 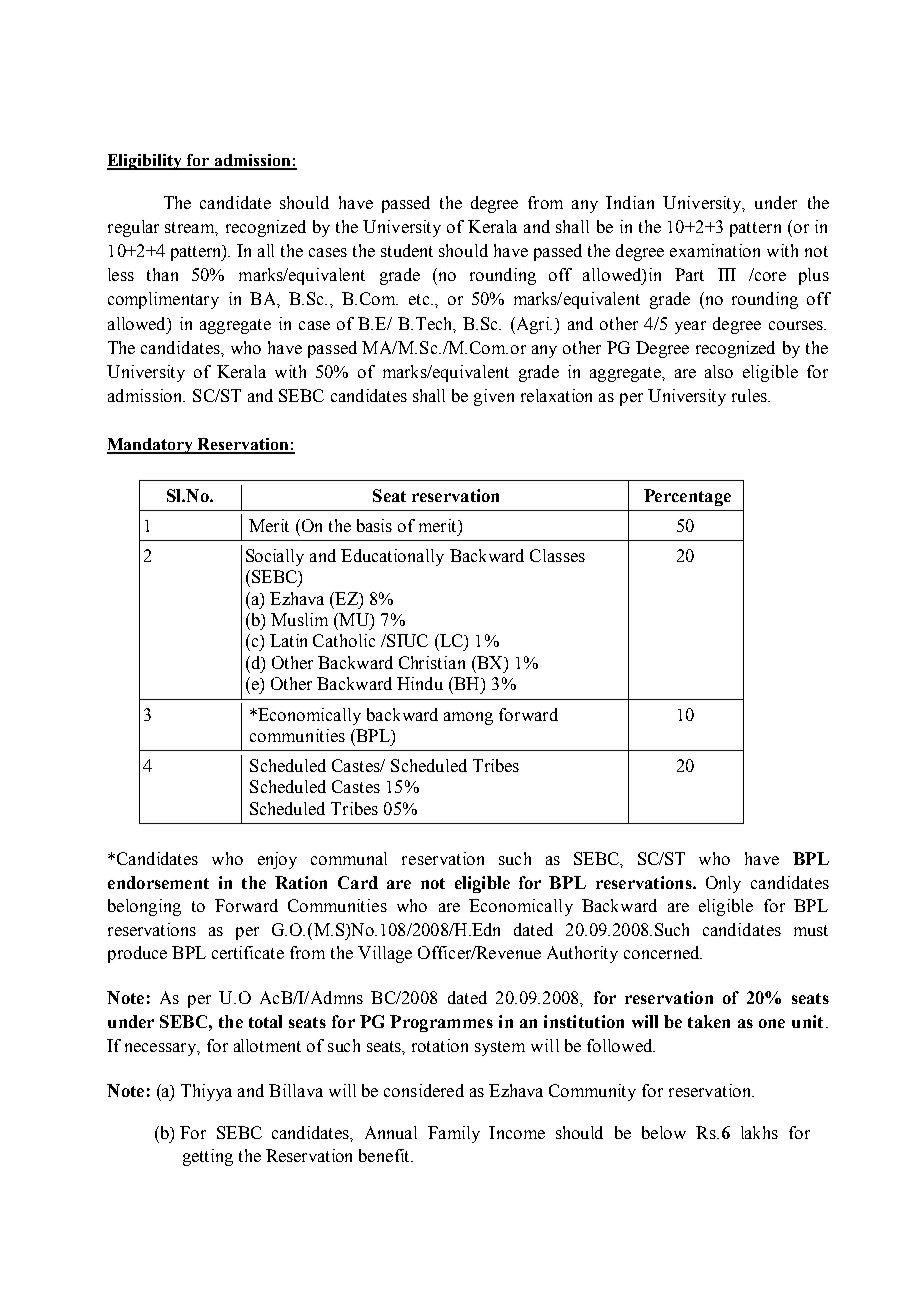 What do you see at coordinates (407, 250) in the screenshot?
I see `student` at bounding box center [407, 250].
